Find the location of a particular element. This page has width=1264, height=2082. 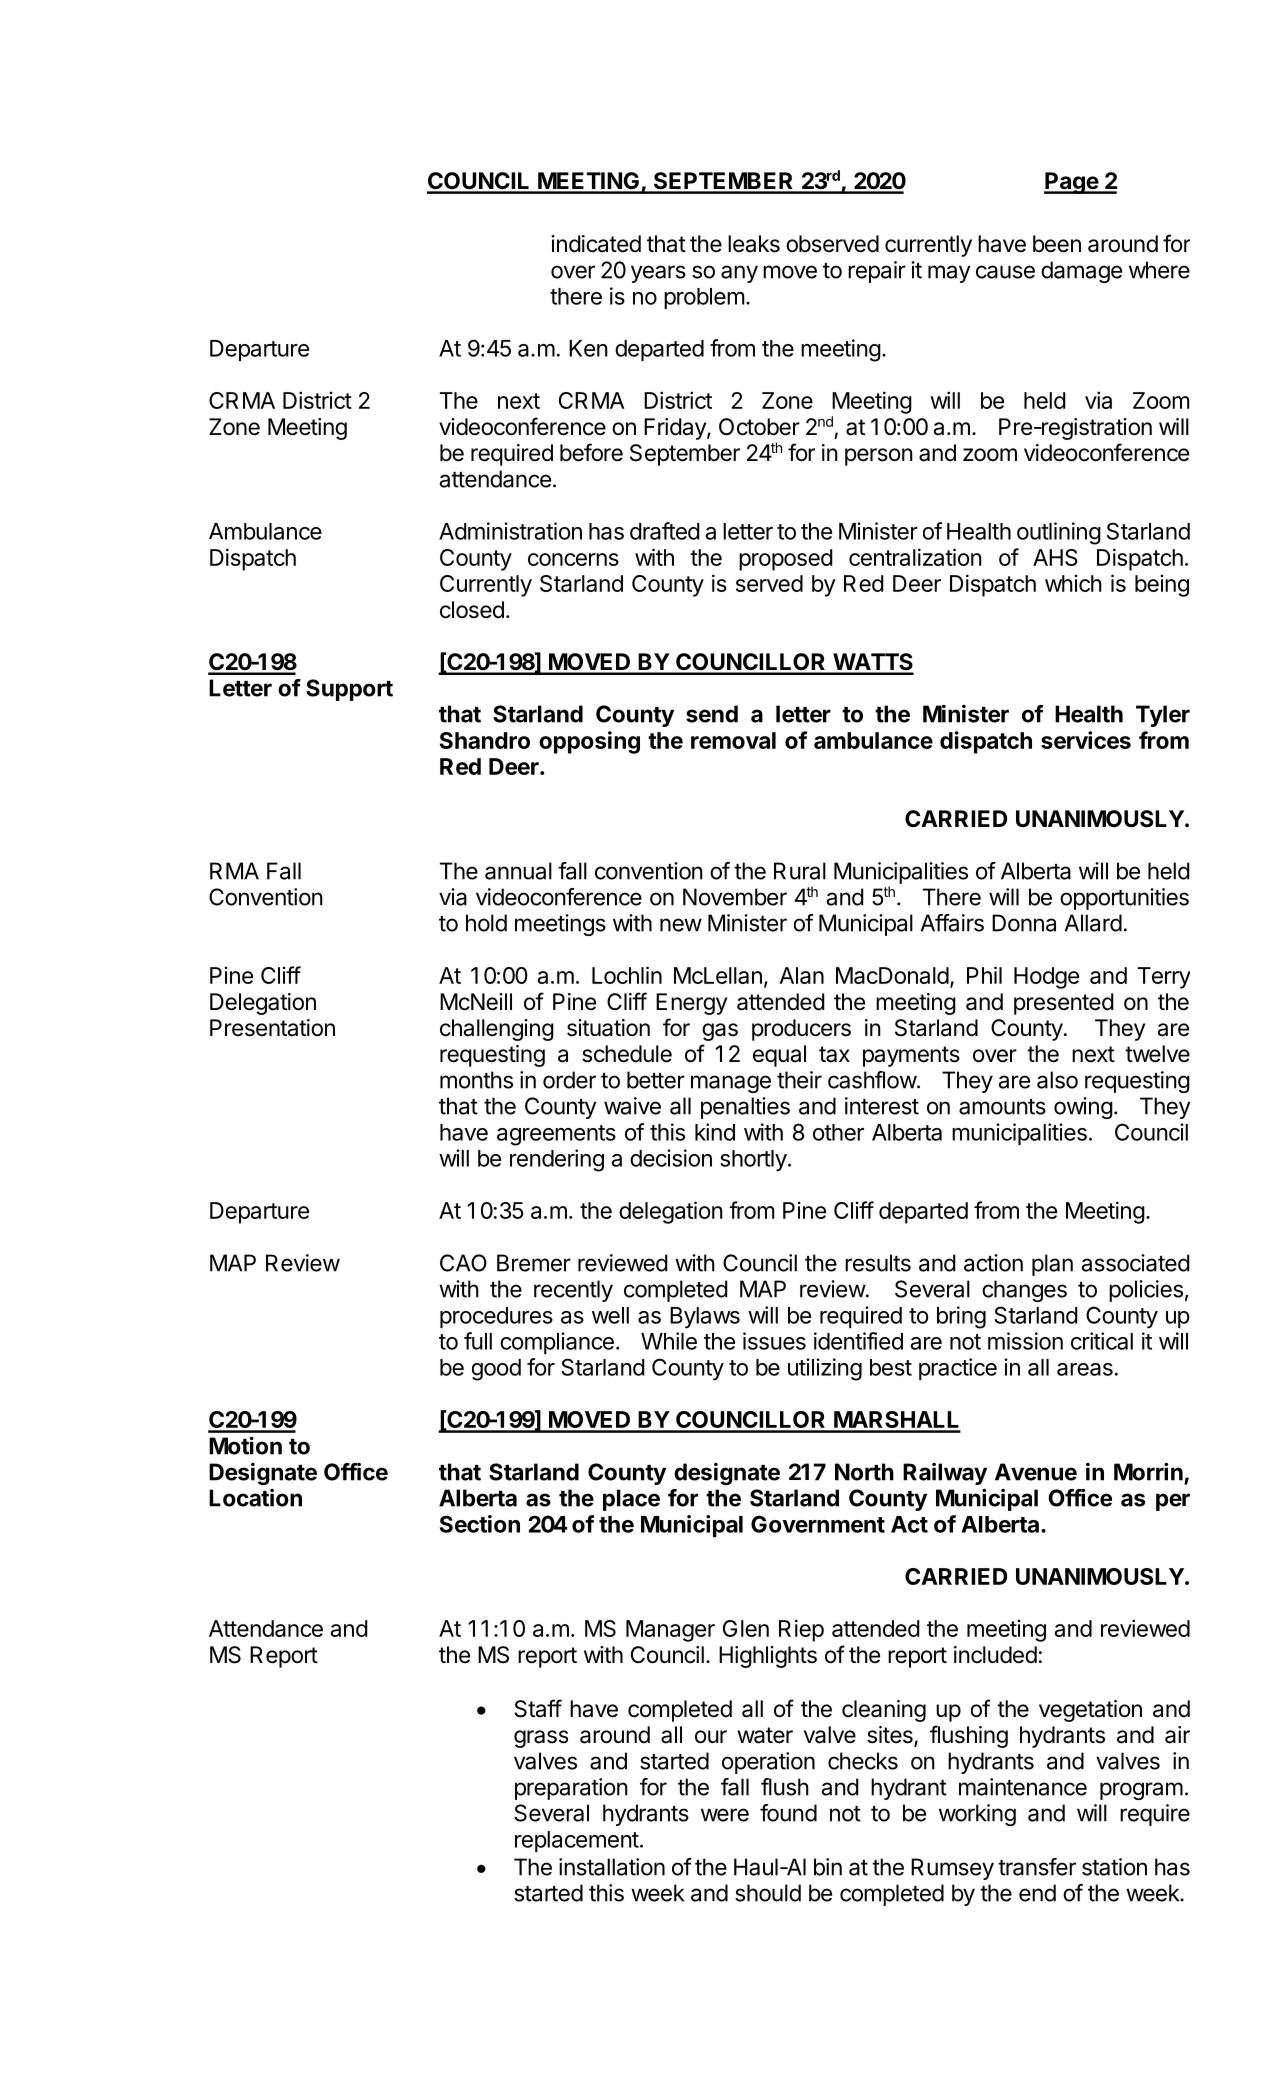

Presentation is located at coordinates (272, 1028).
